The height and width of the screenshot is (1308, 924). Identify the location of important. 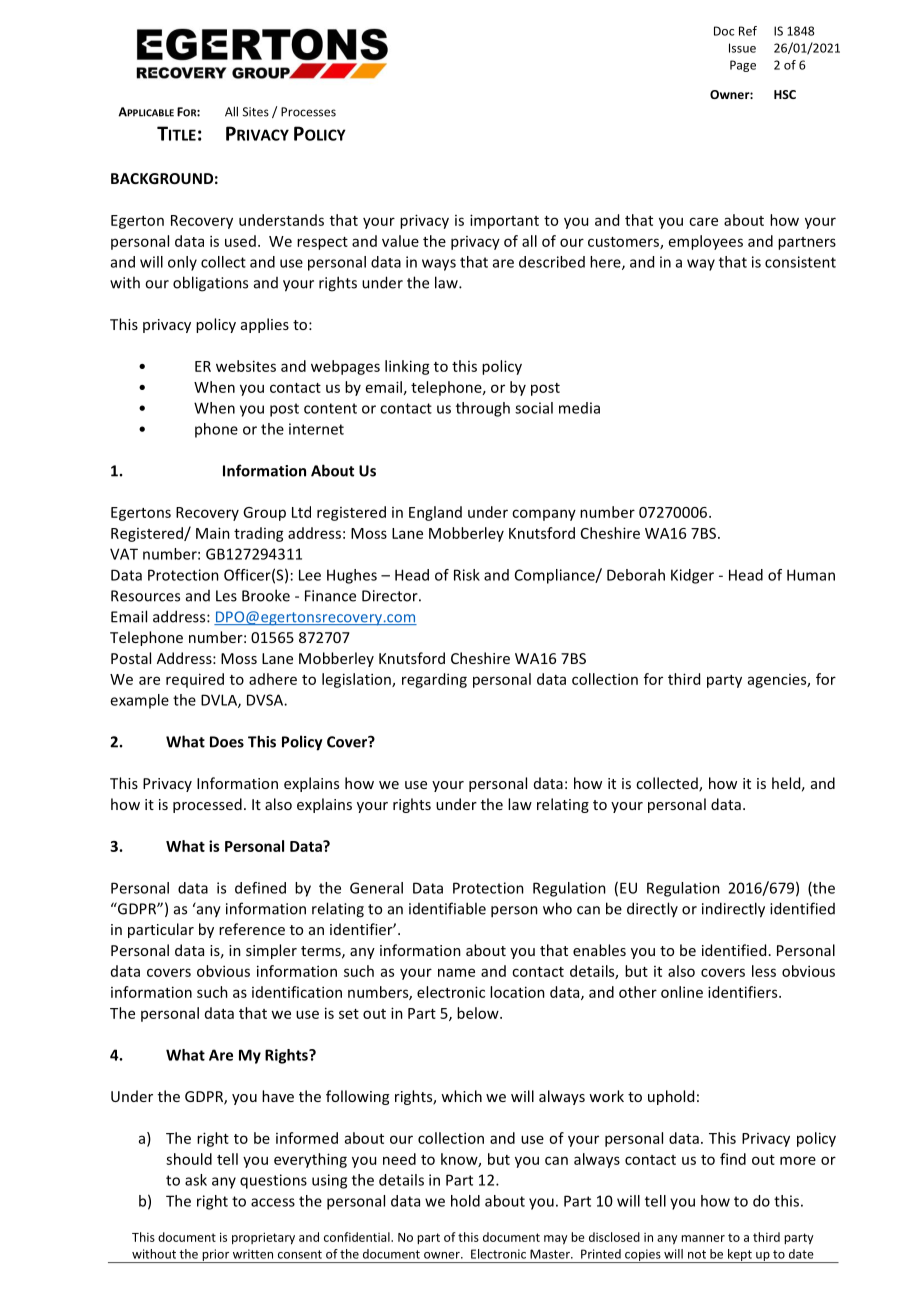
(504, 221).
